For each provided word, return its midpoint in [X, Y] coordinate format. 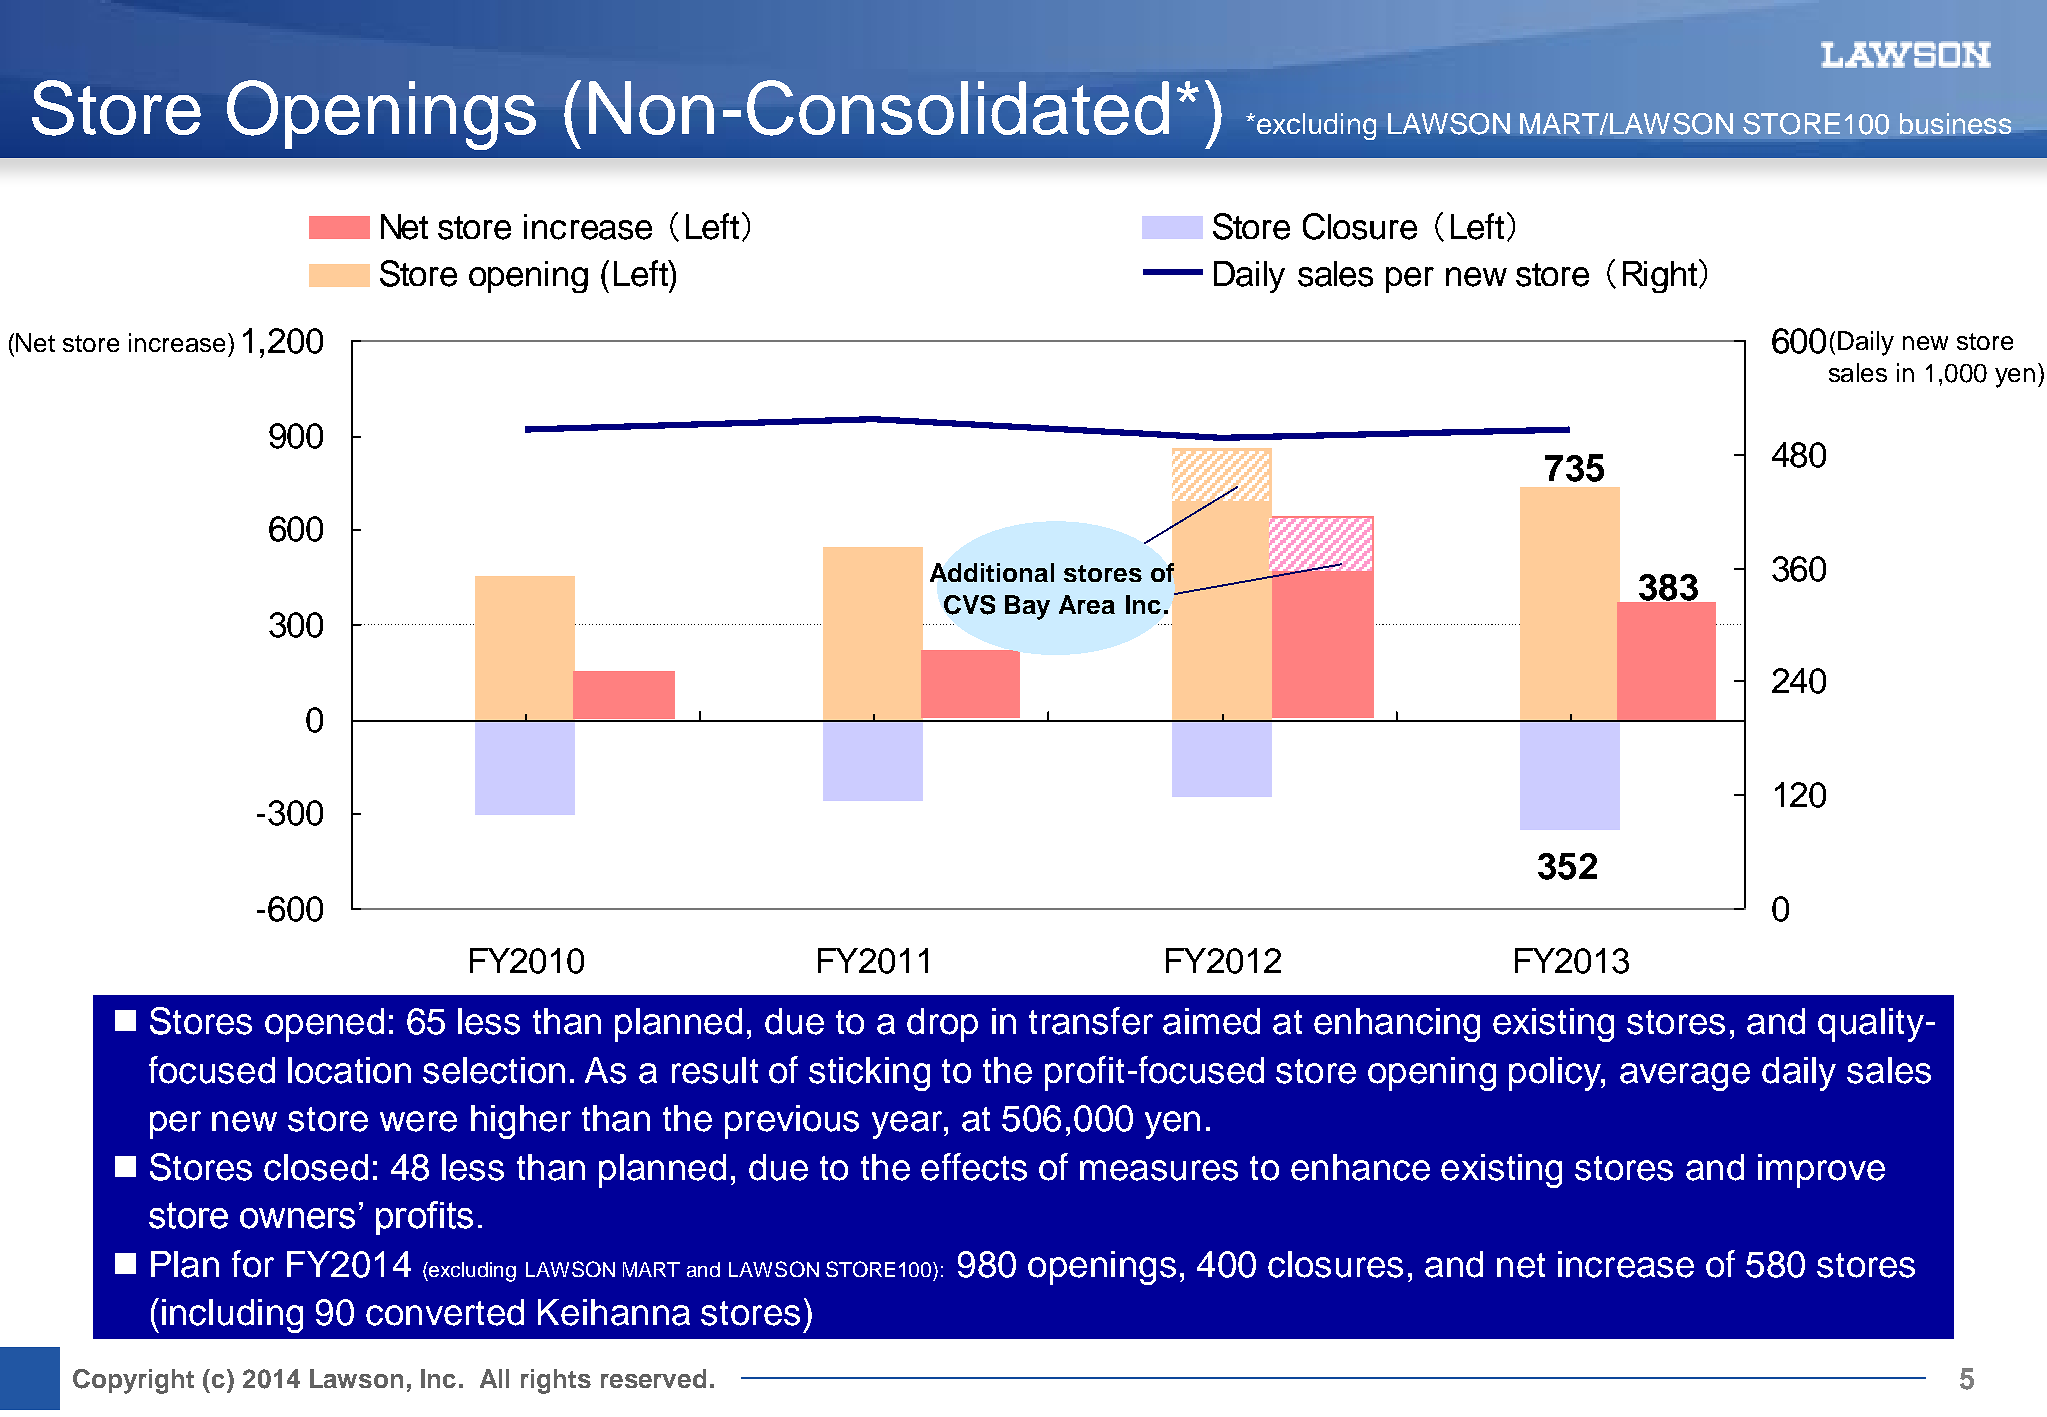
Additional [992, 572]
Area [1087, 604]
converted [445, 1312]
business [1955, 123]
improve [1821, 1171]
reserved [653, 1378]
